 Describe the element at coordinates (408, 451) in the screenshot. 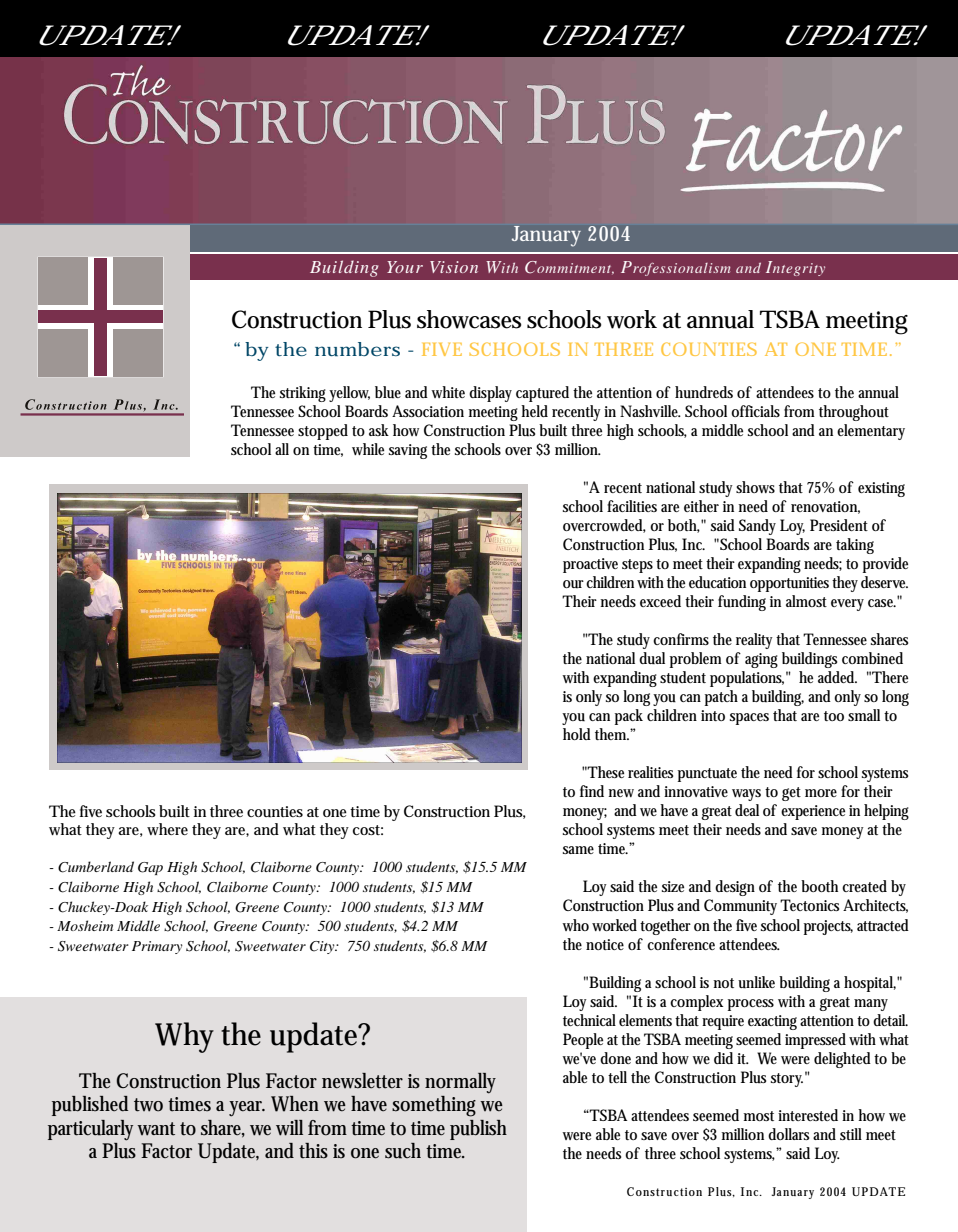

I see `saving` at that location.
